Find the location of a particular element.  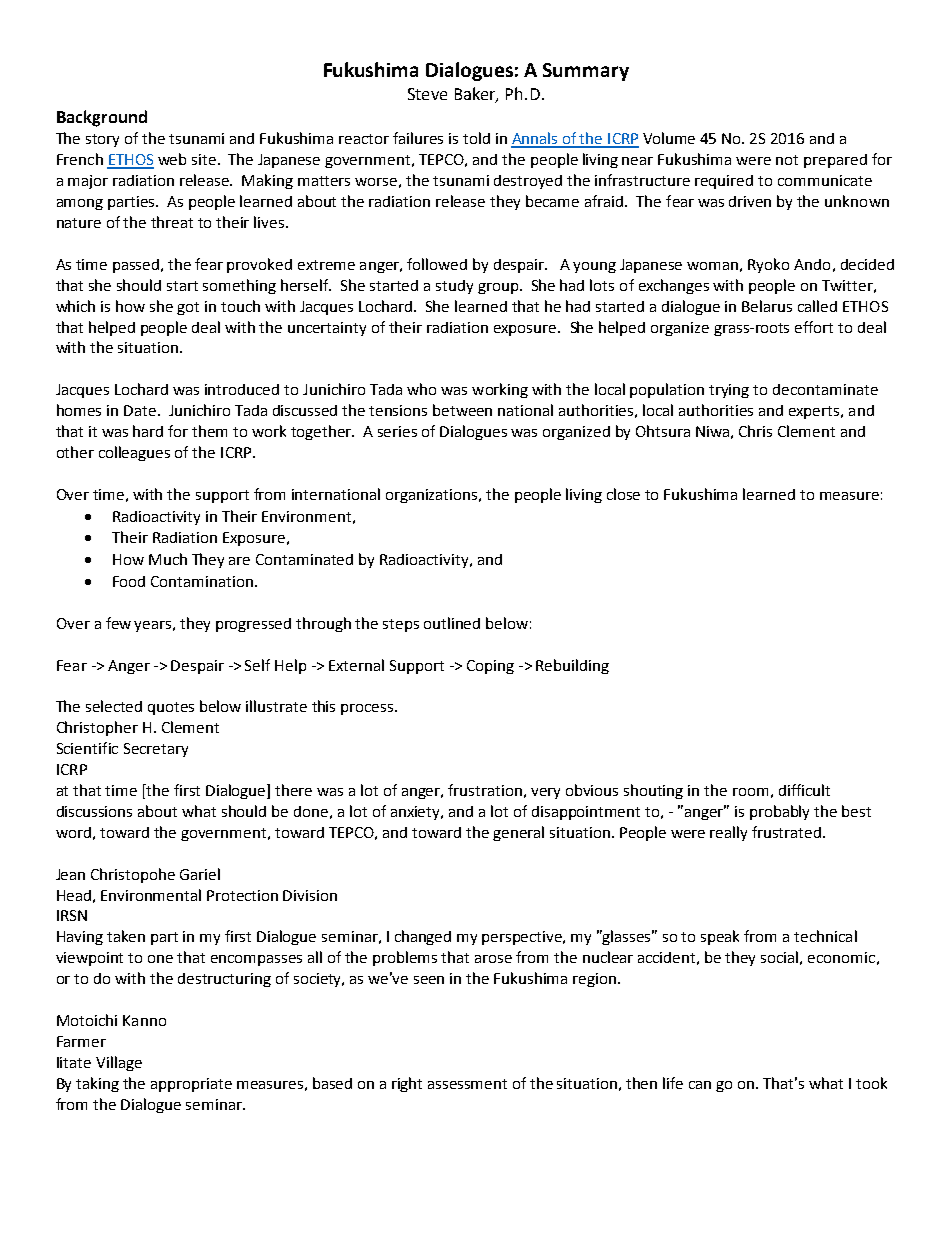

close is located at coordinates (623, 494).
